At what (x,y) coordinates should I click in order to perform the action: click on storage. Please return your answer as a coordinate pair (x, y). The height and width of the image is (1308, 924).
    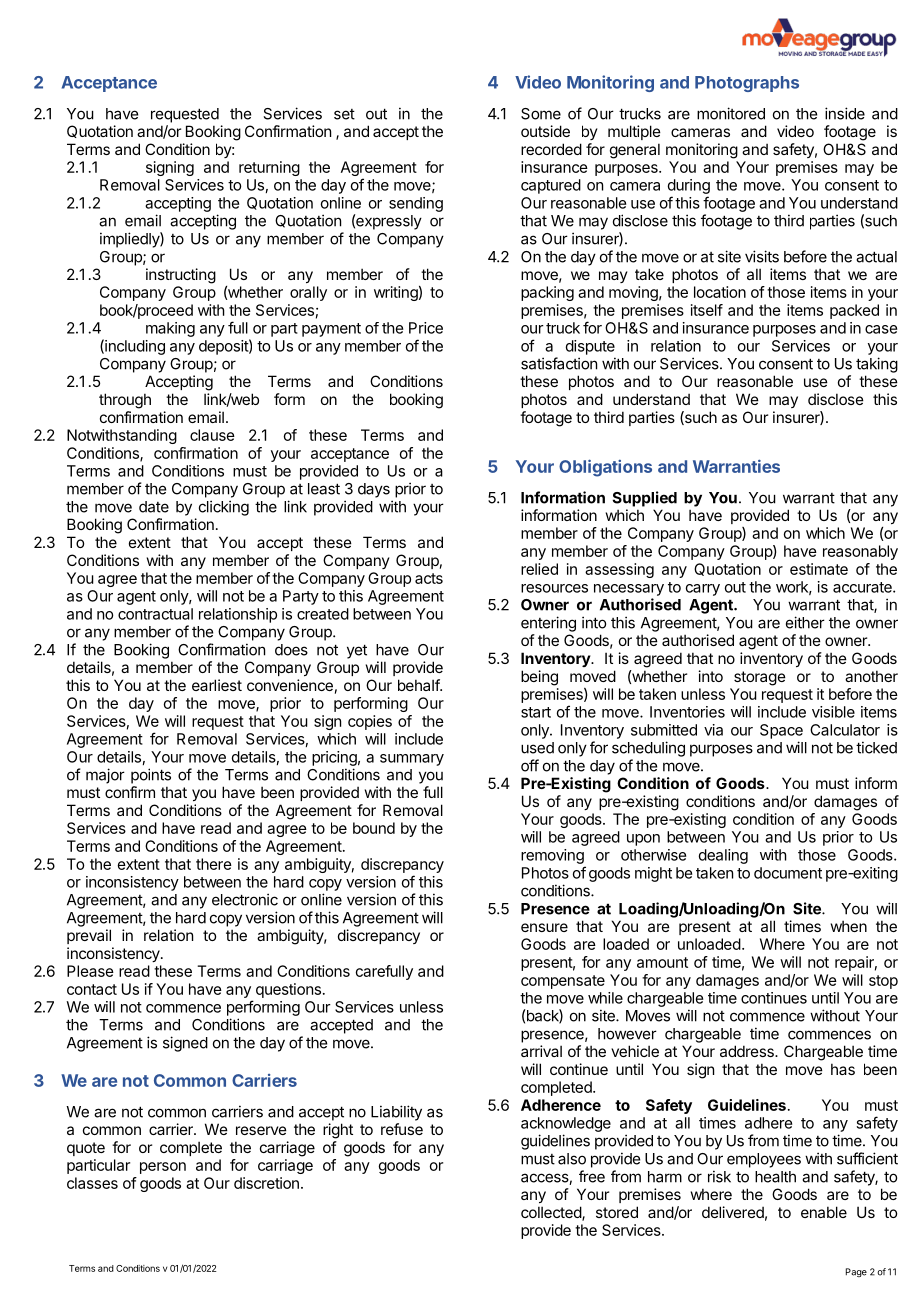
    Looking at the image, I should click on (760, 678).
